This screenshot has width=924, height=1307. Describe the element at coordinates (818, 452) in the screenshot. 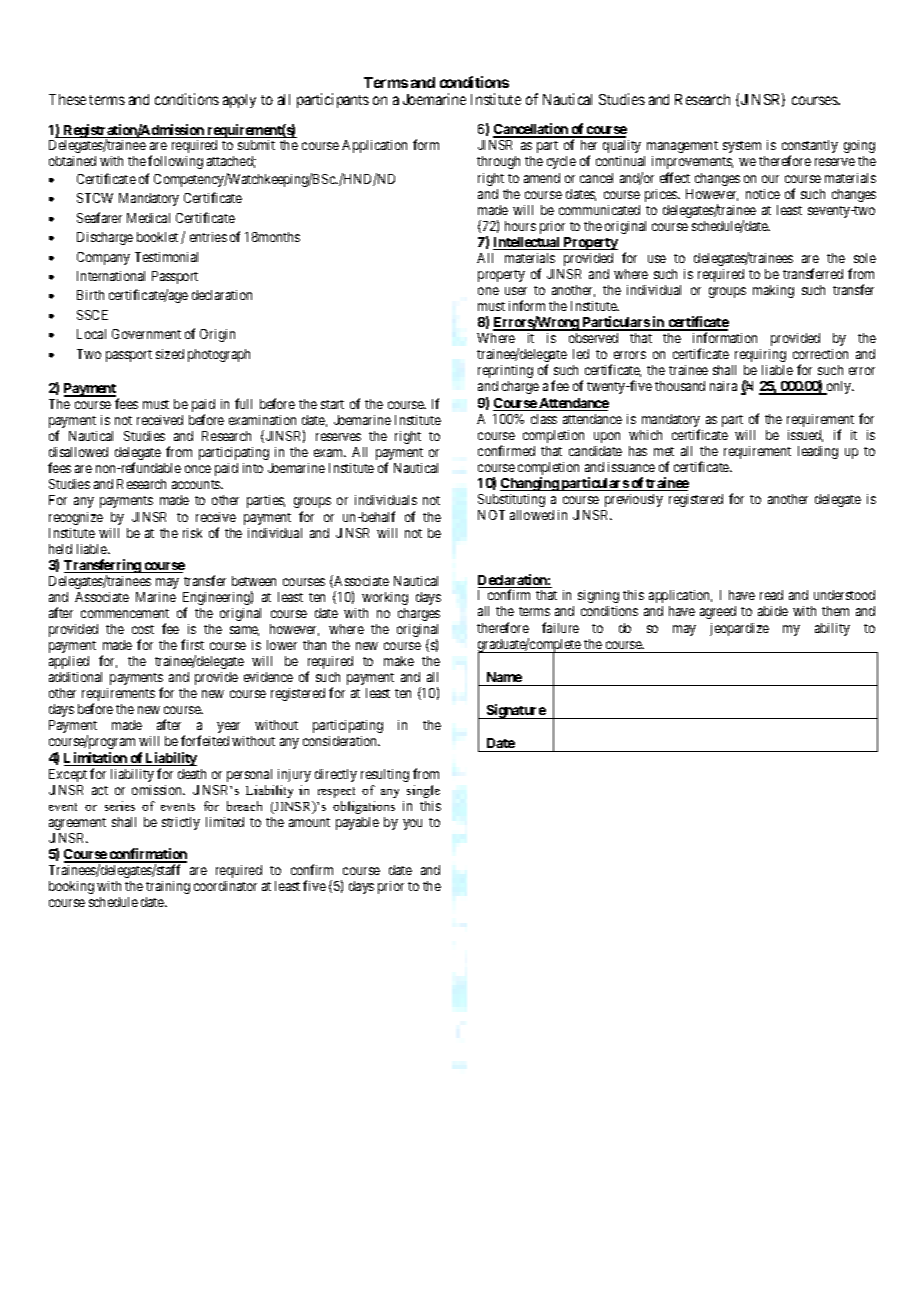

I see `leading` at that location.
